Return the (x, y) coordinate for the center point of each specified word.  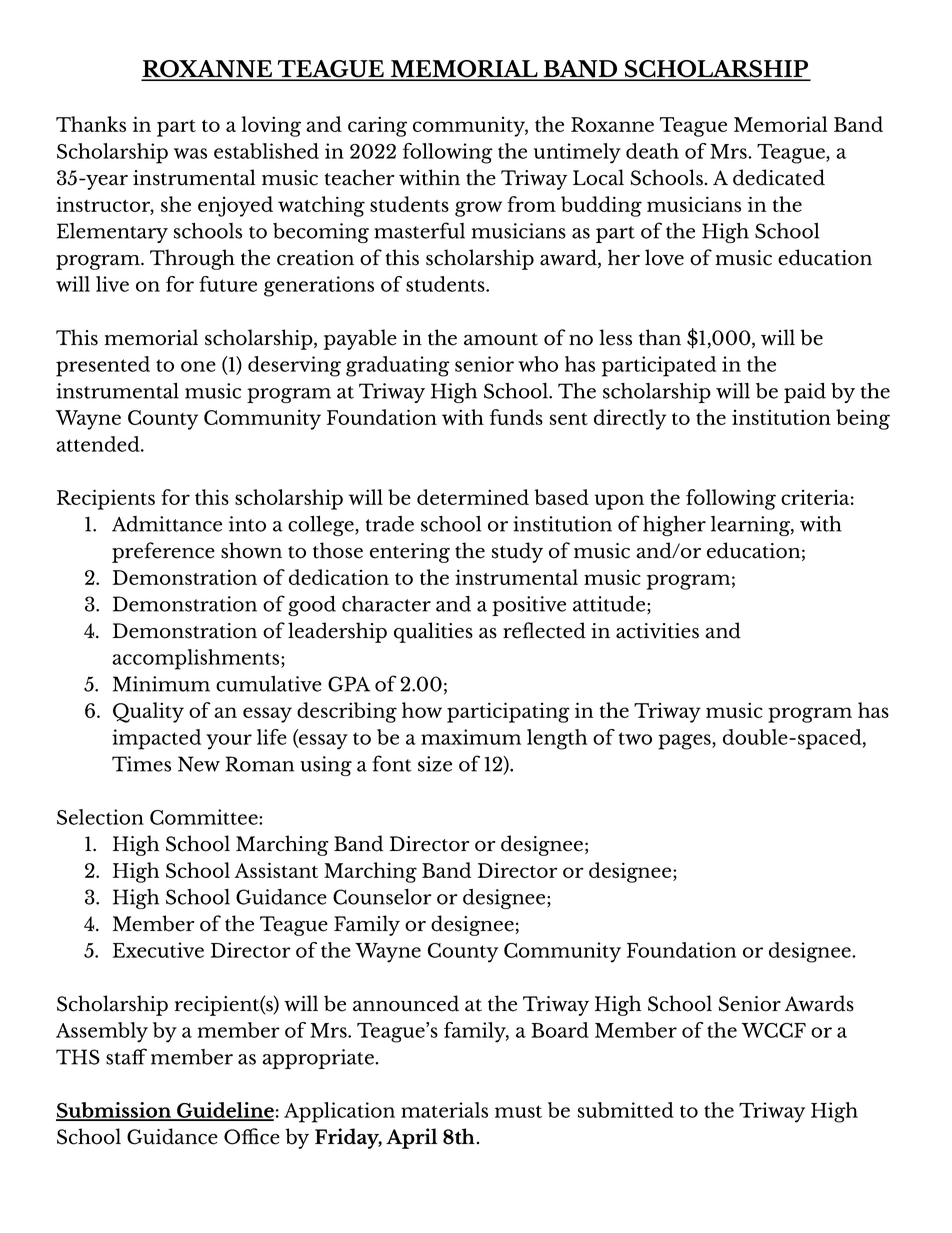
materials (444, 1110)
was (190, 153)
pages (685, 742)
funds (516, 417)
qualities (433, 632)
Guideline (224, 1111)
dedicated (779, 177)
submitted (626, 1110)
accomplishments (197, 659)
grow (478, 209)
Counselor (382, 897)
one (198, 366)
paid (805, 392)
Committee (205, 817)
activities (657, 631)
